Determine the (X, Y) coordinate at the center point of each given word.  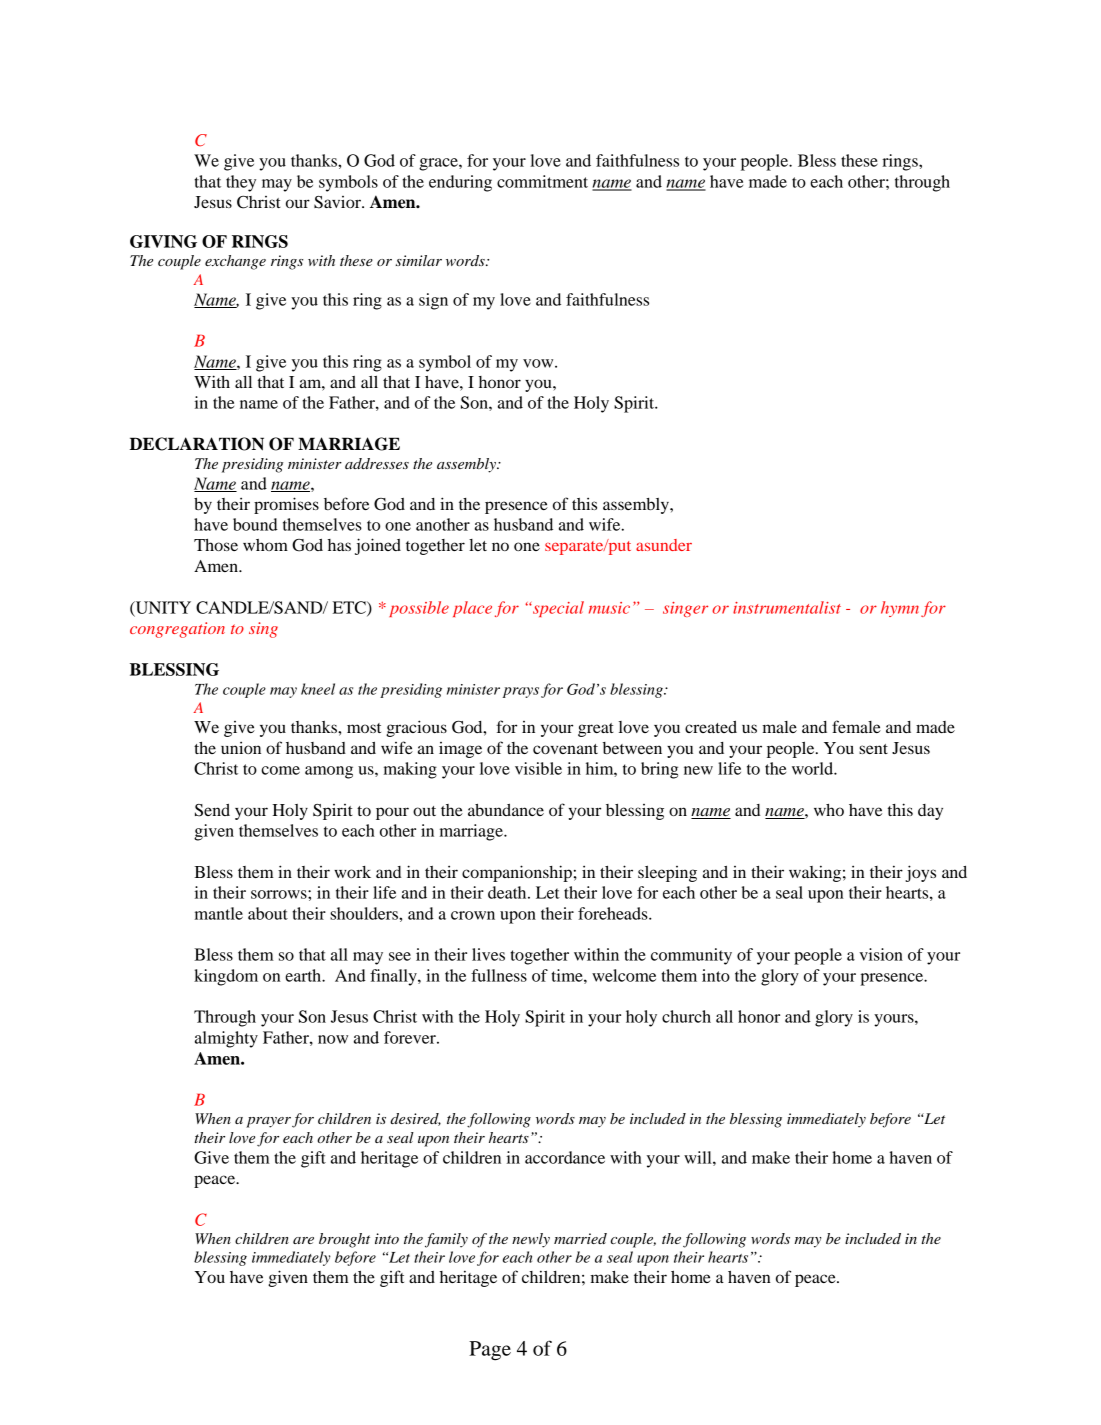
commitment (542, 181)
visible (538, 768)
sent (873, 749)
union (241, 747)
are (303, 1240)
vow (539, 363)
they (241, 183)
